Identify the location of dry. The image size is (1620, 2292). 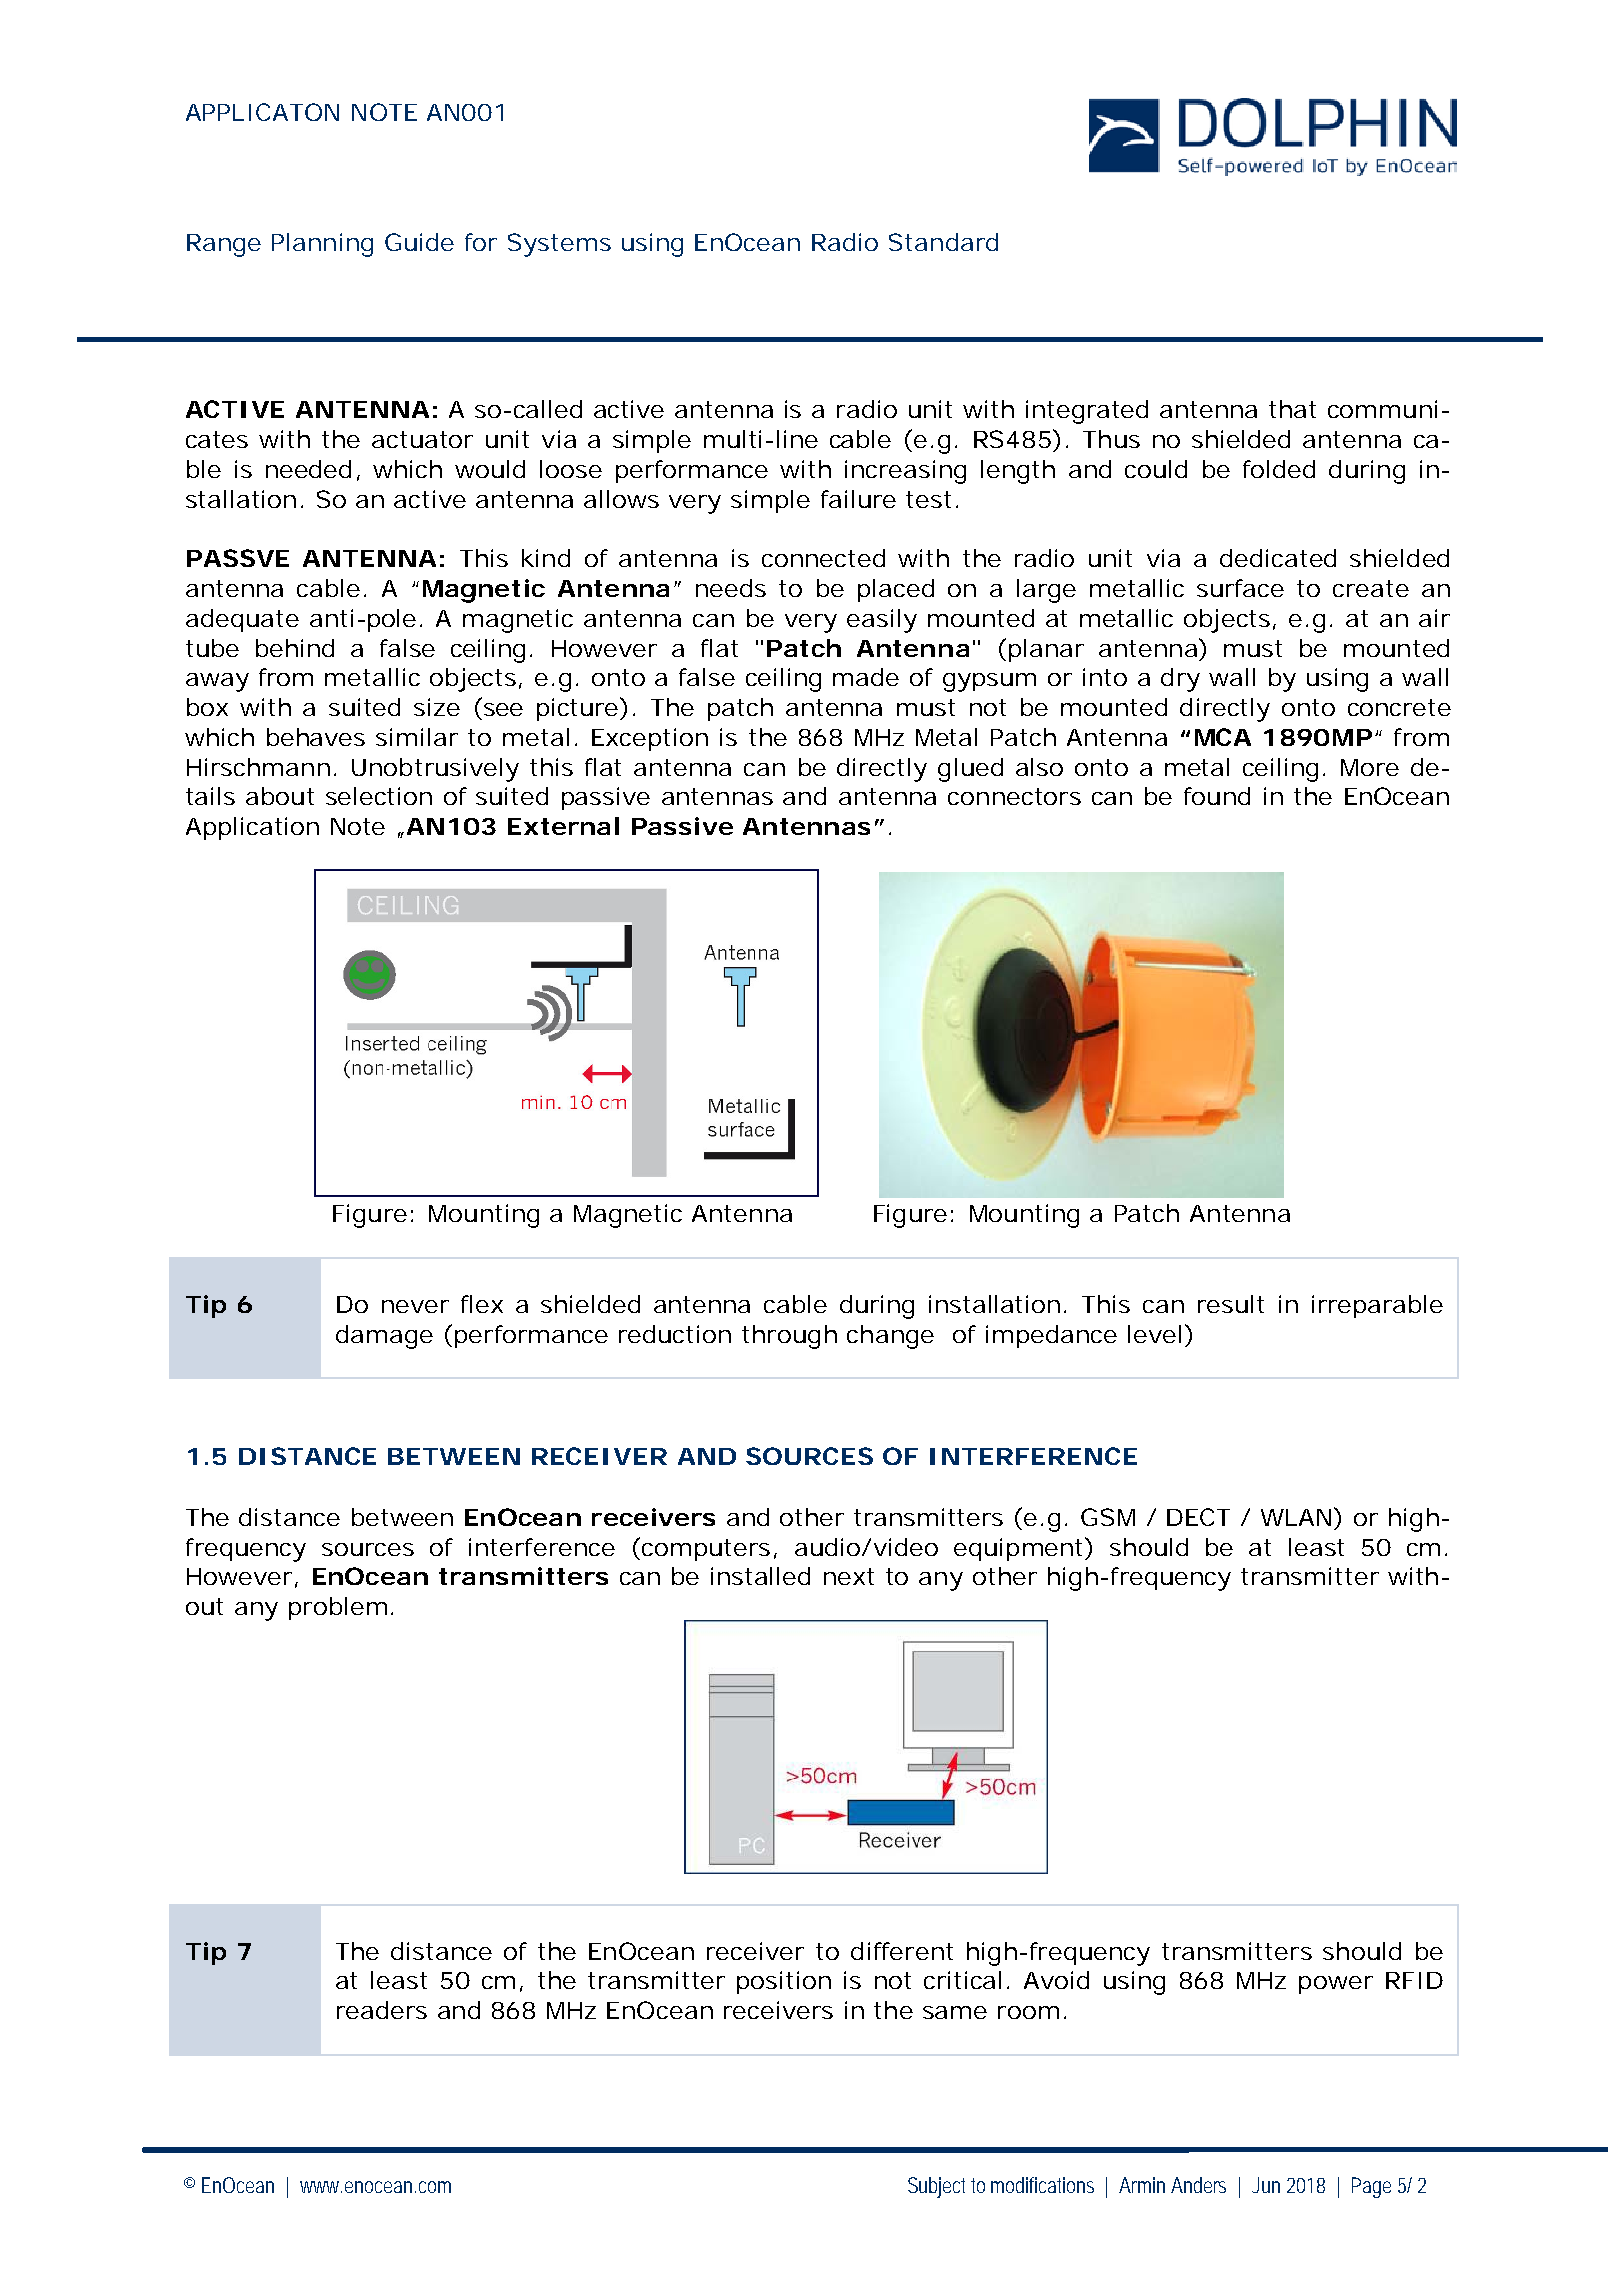
(1180, 680).
